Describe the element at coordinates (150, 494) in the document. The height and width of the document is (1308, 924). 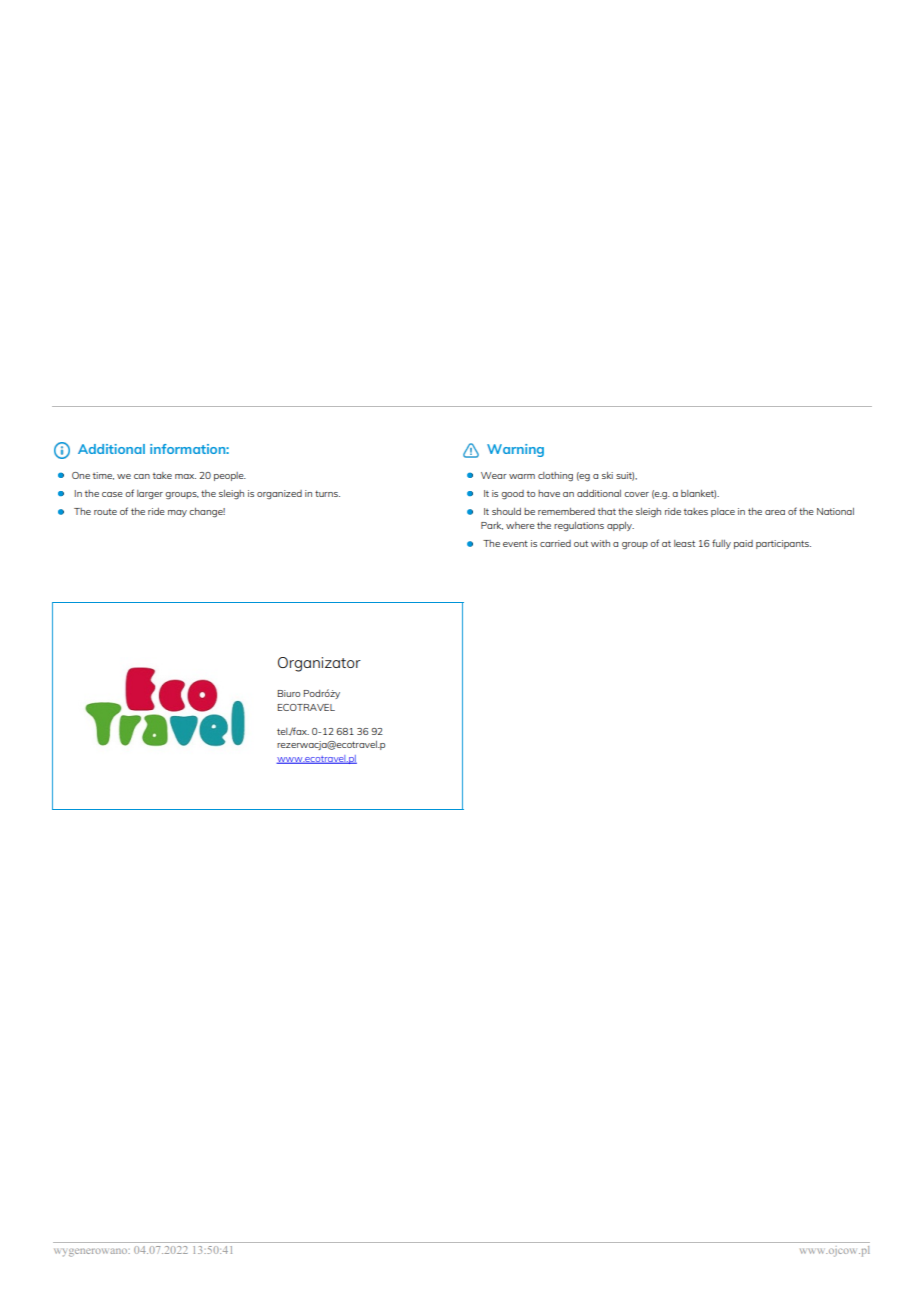
I see `larger` at that location.
